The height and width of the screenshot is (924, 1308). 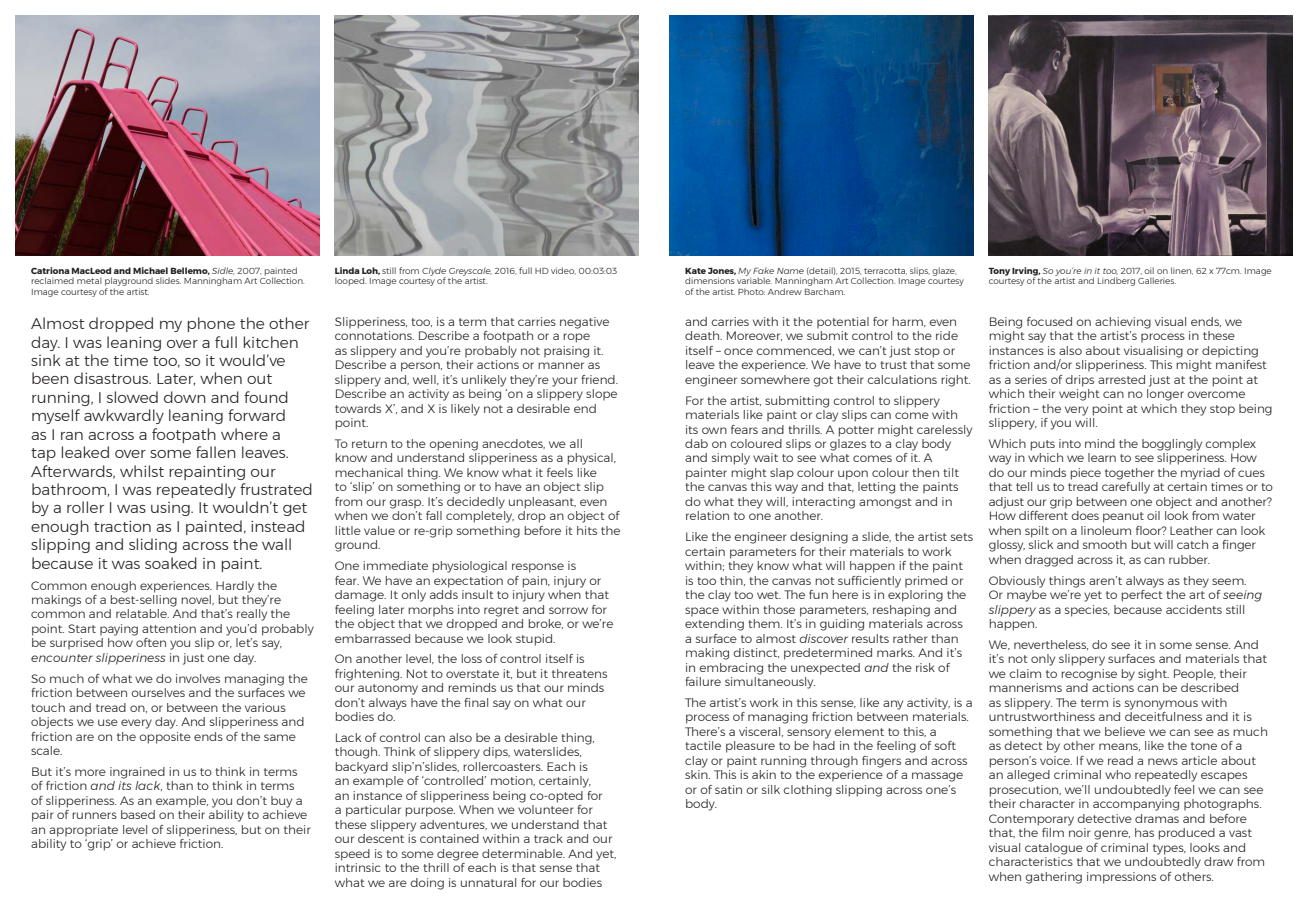 What do you see at coordinates (1079, 395) in the screenshot?
I see `weight` at bounding box center [1079, 395].
